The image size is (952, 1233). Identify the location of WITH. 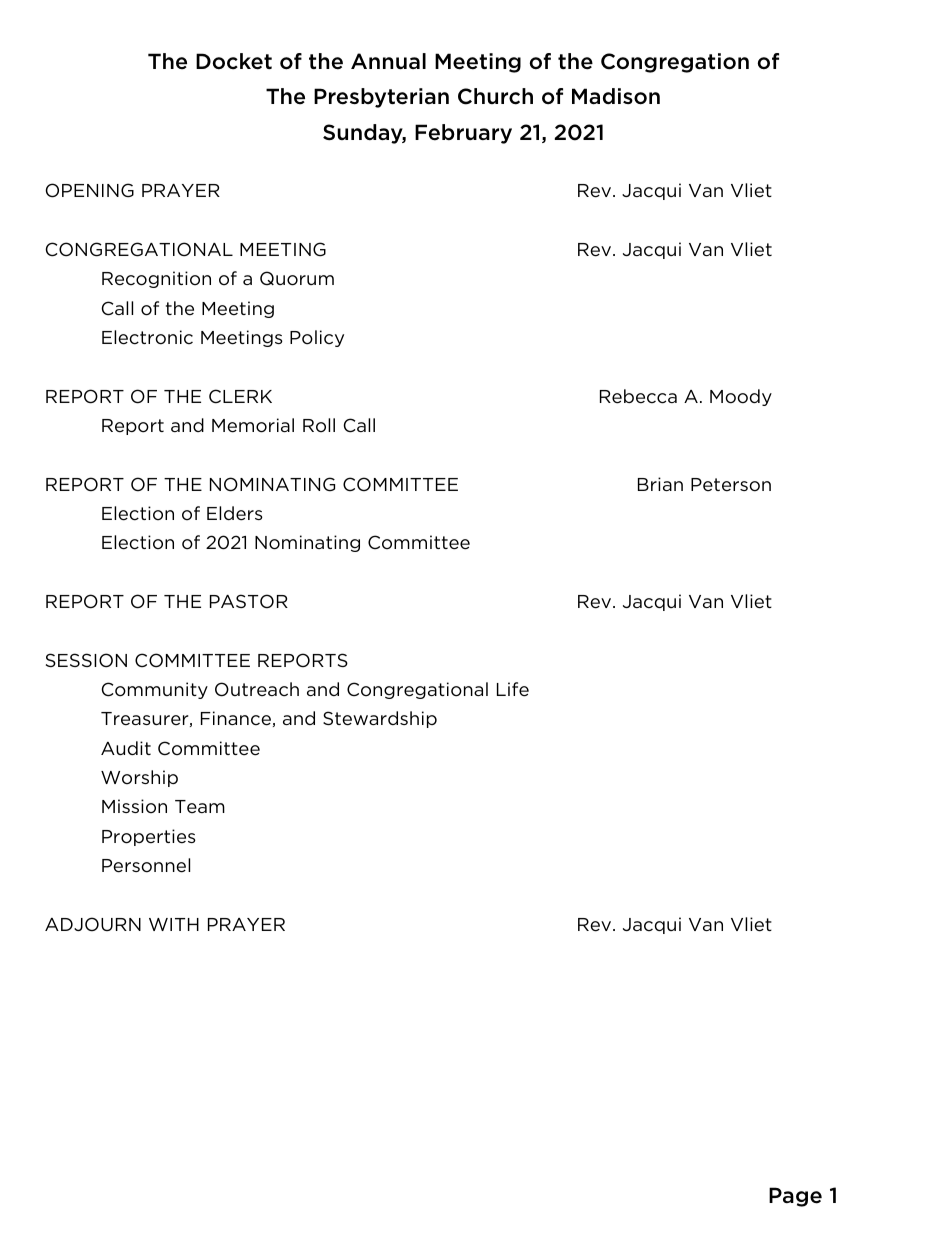
(174, 924).
